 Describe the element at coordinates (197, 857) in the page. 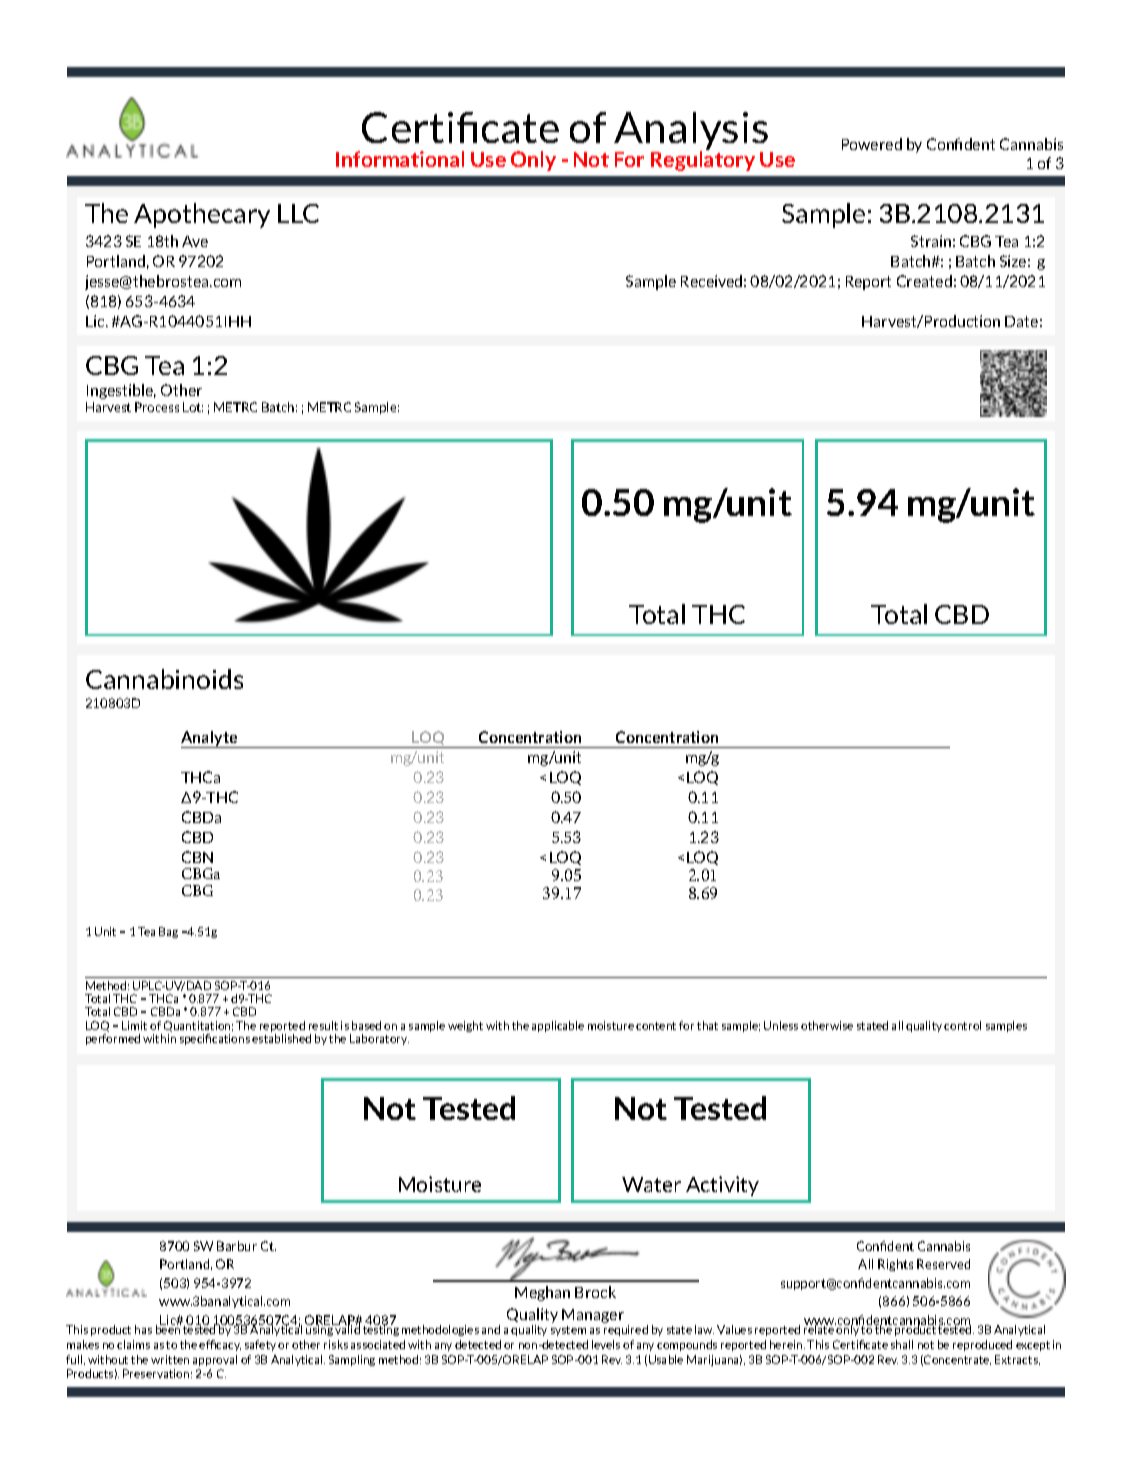

I see `CBN` at that location.
